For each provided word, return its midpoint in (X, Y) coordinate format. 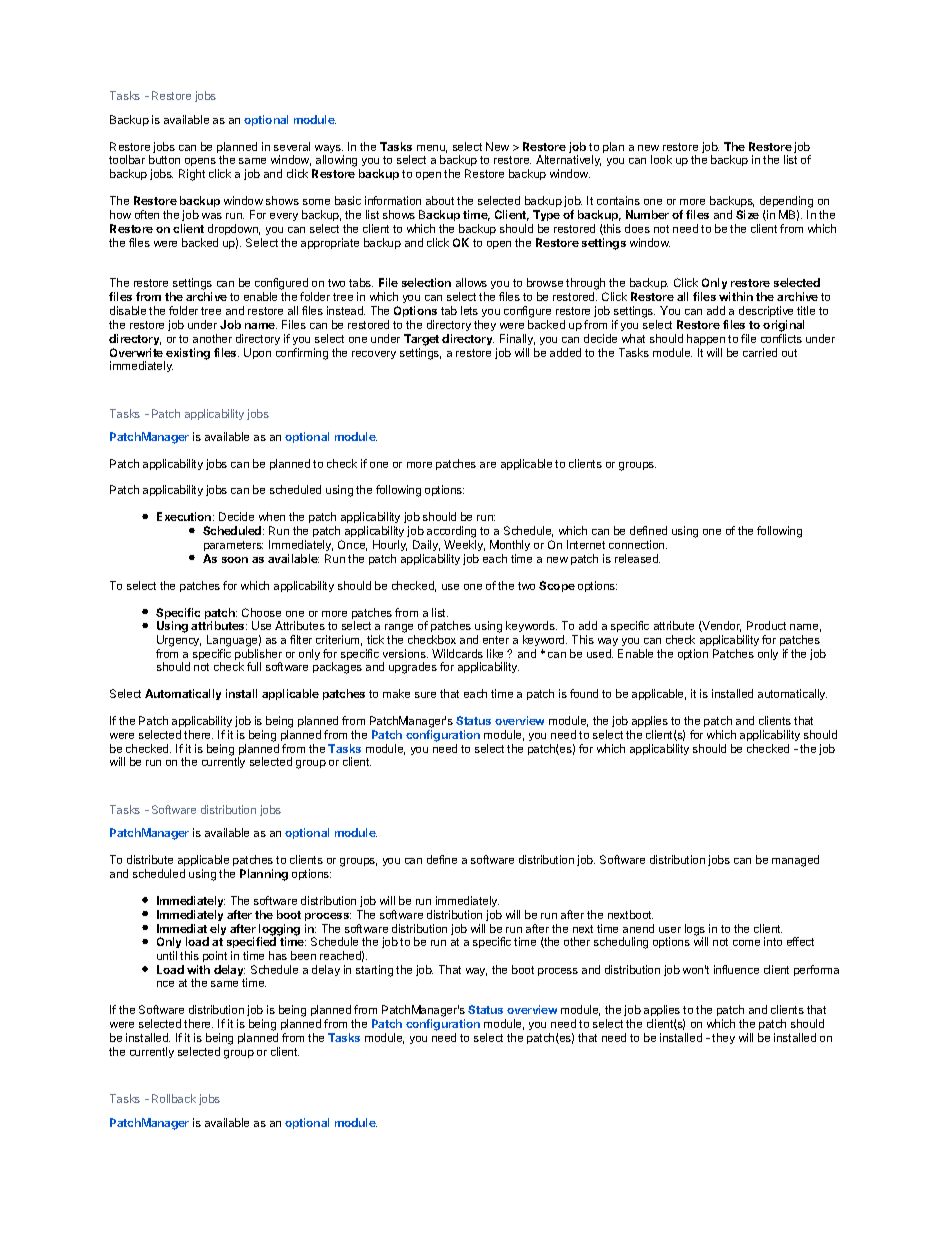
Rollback (174, 1098)
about (440, 200)
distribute (150, 859)
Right (192, 175)
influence (736, 969)
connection (638, 544)
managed (795, 861)
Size (747, 214)
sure (425, 695)
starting (374, 971)
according (451, 533)
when (272, 516)
